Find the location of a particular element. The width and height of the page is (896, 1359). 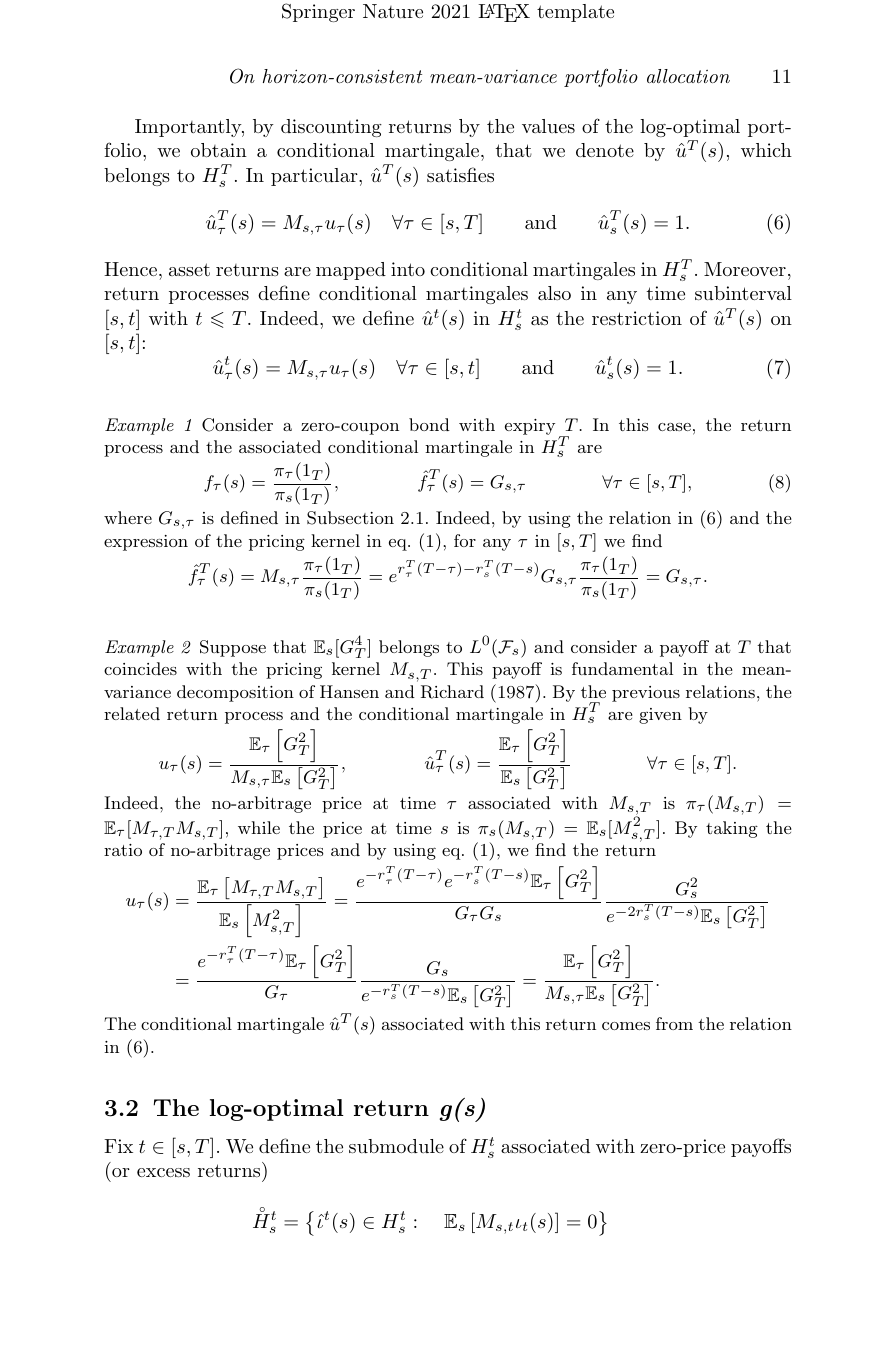

while is located at coordinates (259, 827).
